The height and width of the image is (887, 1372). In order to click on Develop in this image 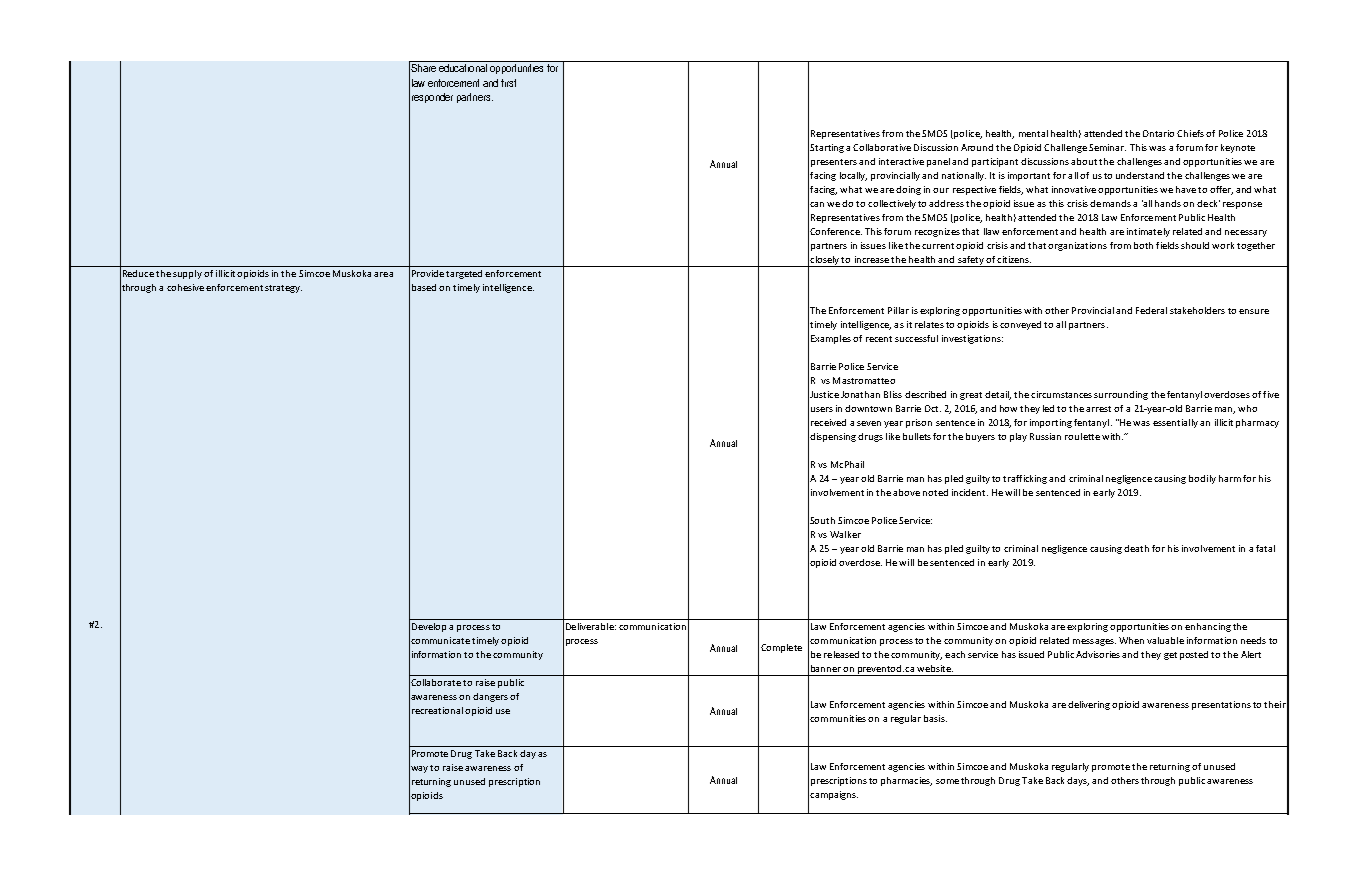, I will do `click(429, 627)`.
